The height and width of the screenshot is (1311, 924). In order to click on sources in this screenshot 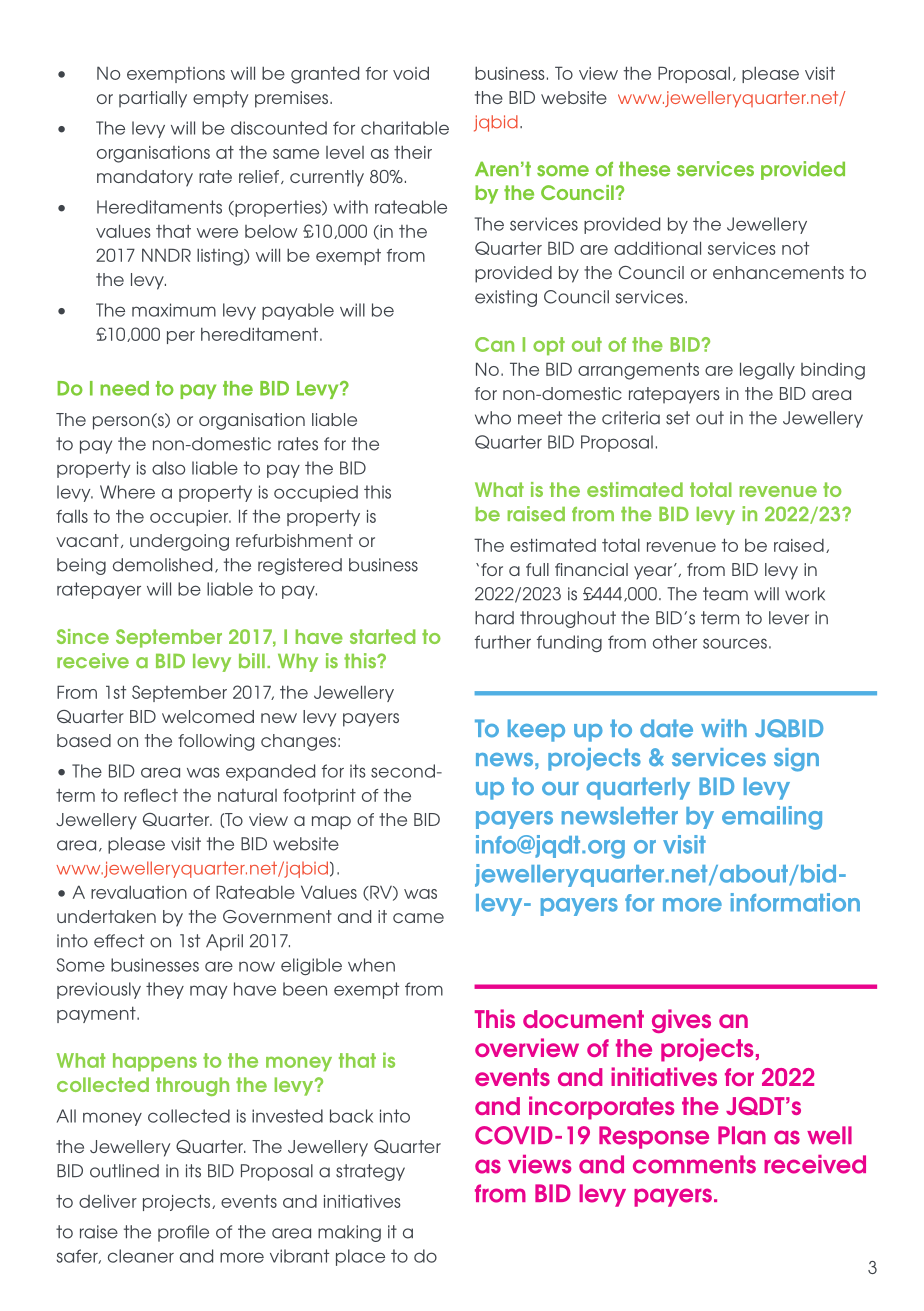, I will do `click(735, 643)`.
